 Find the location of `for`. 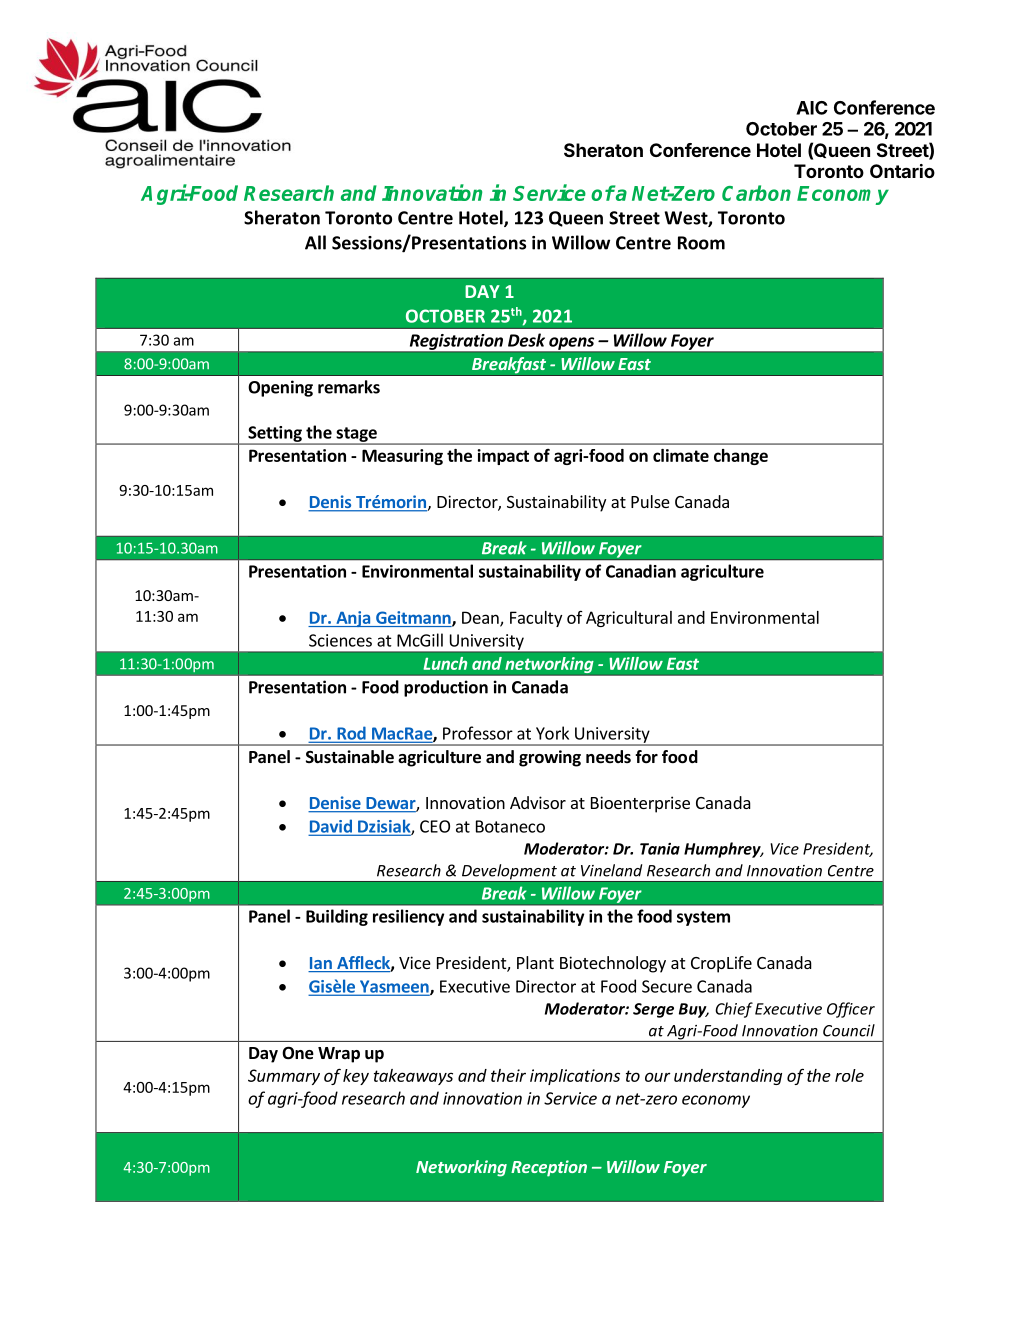

for is located at coordinates (646, 757).
